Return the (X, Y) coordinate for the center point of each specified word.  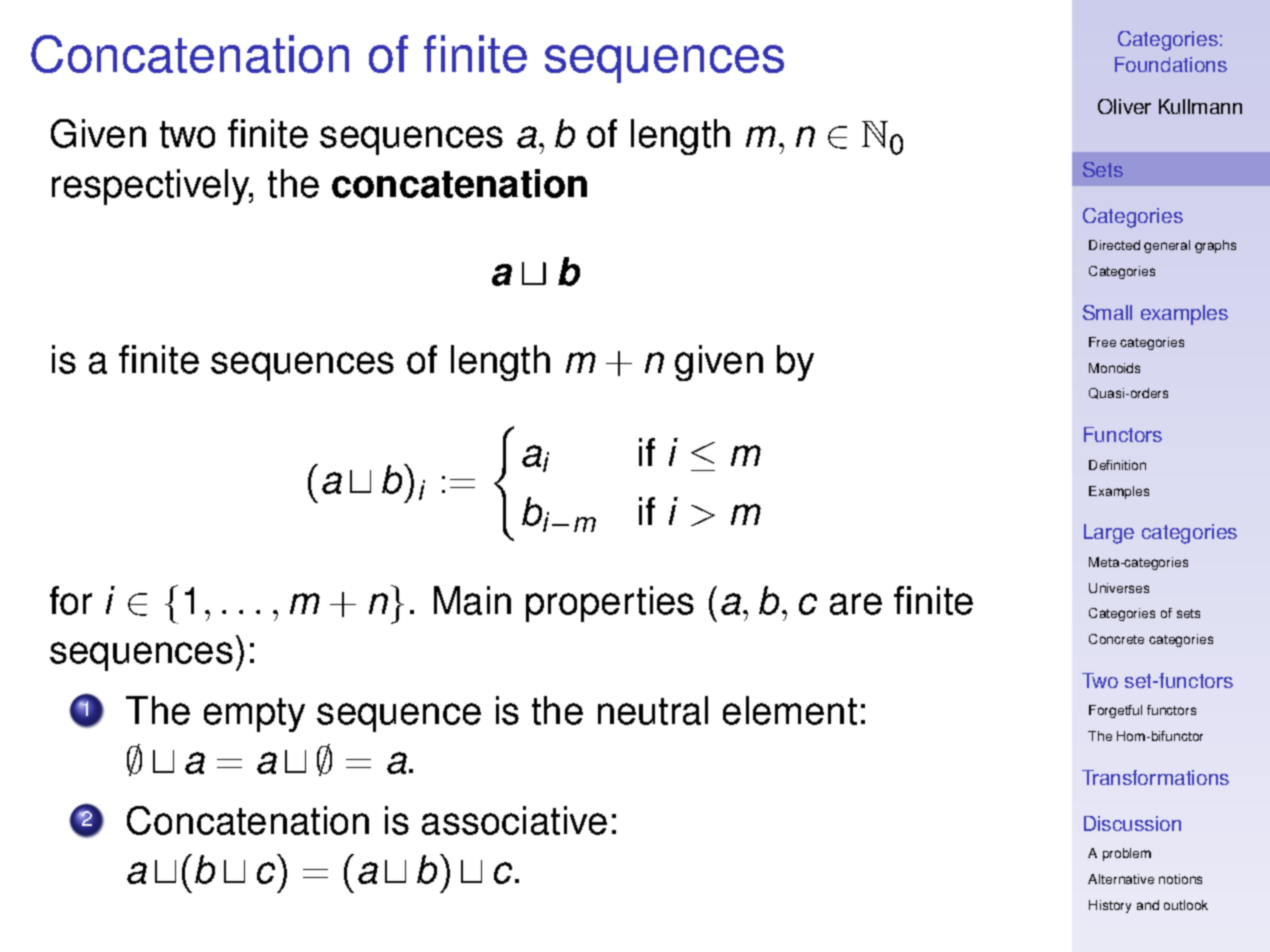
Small (1107, 312)
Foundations (1171, 64)
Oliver (1124, 106)
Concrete (1116, 639)
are (856, 604)
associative (514, 820)
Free (1102, 342)
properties (610, 604)
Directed (1114, 245)
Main (472, 600)
